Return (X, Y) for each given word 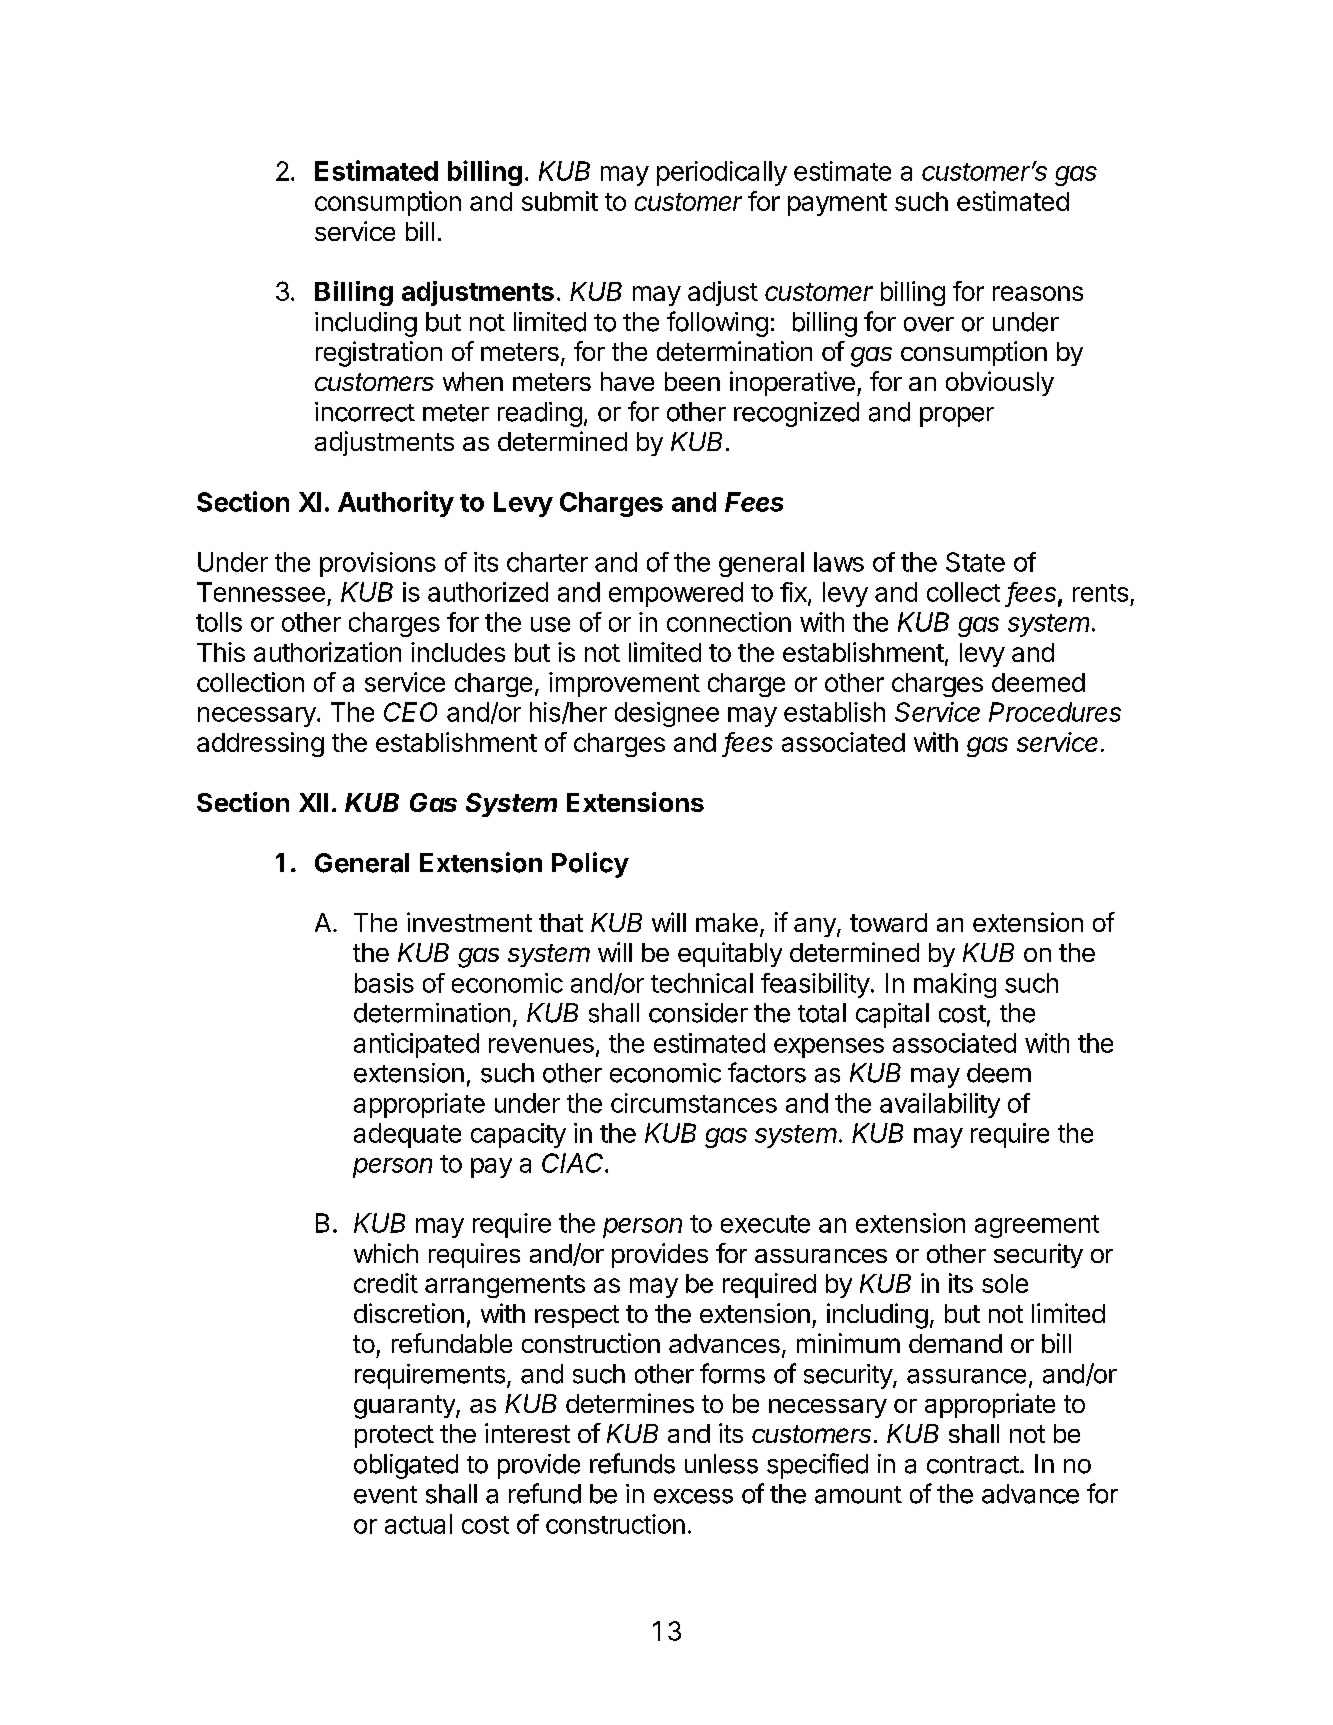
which (386, 1253)
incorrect (365, 412)
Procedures (1055, 712)
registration (379, 354)
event (385, 1495)
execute (765, 1224)
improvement (624, 684)
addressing (260, 744)
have (627, 381)
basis (384, 983)
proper (957, 417)
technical (702, 983)
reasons (1038, 293)
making (955, 985)
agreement (1037, 1226)
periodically (722, 173)
